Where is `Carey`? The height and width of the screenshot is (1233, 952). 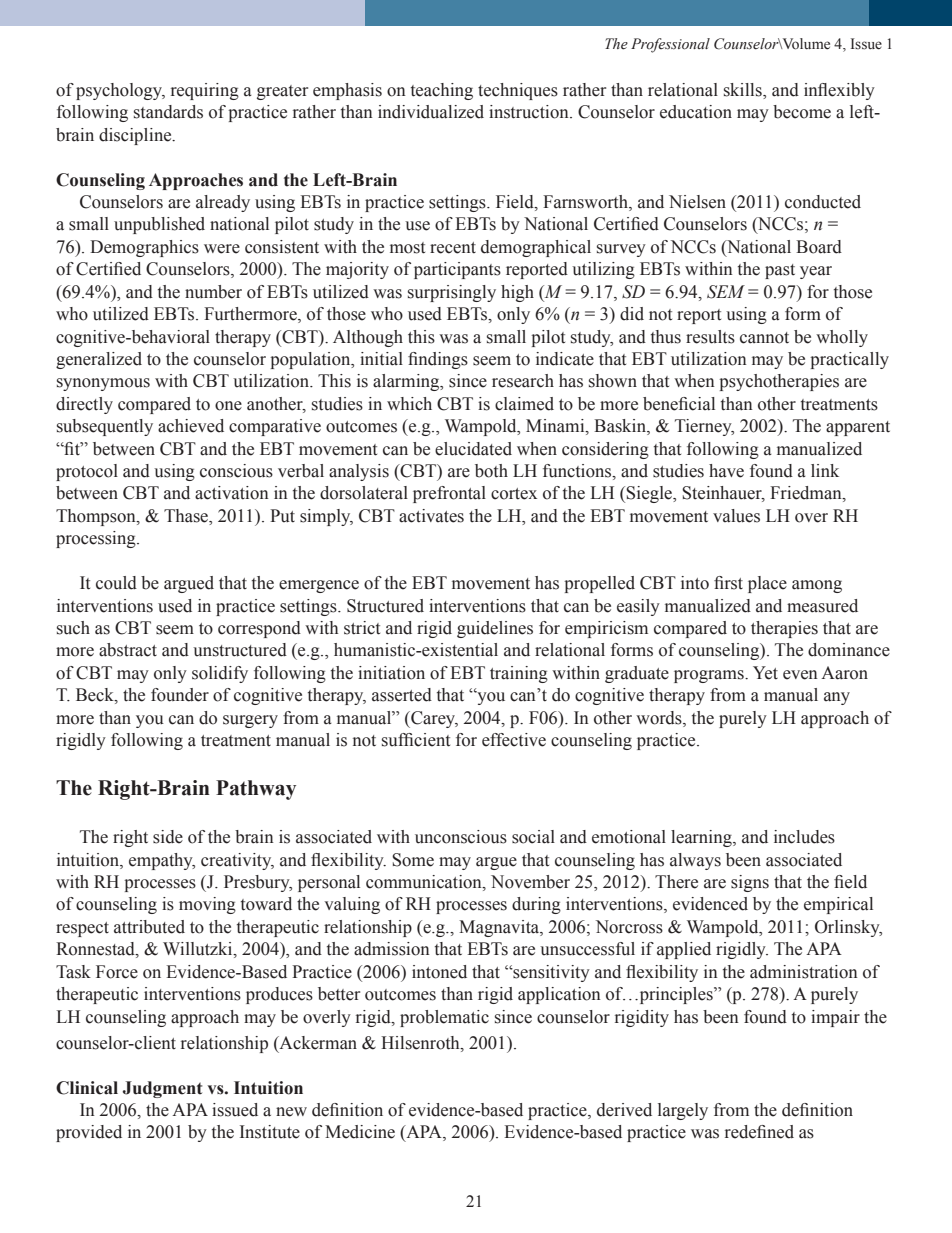 Carey is located at coordinates (433, 719).
